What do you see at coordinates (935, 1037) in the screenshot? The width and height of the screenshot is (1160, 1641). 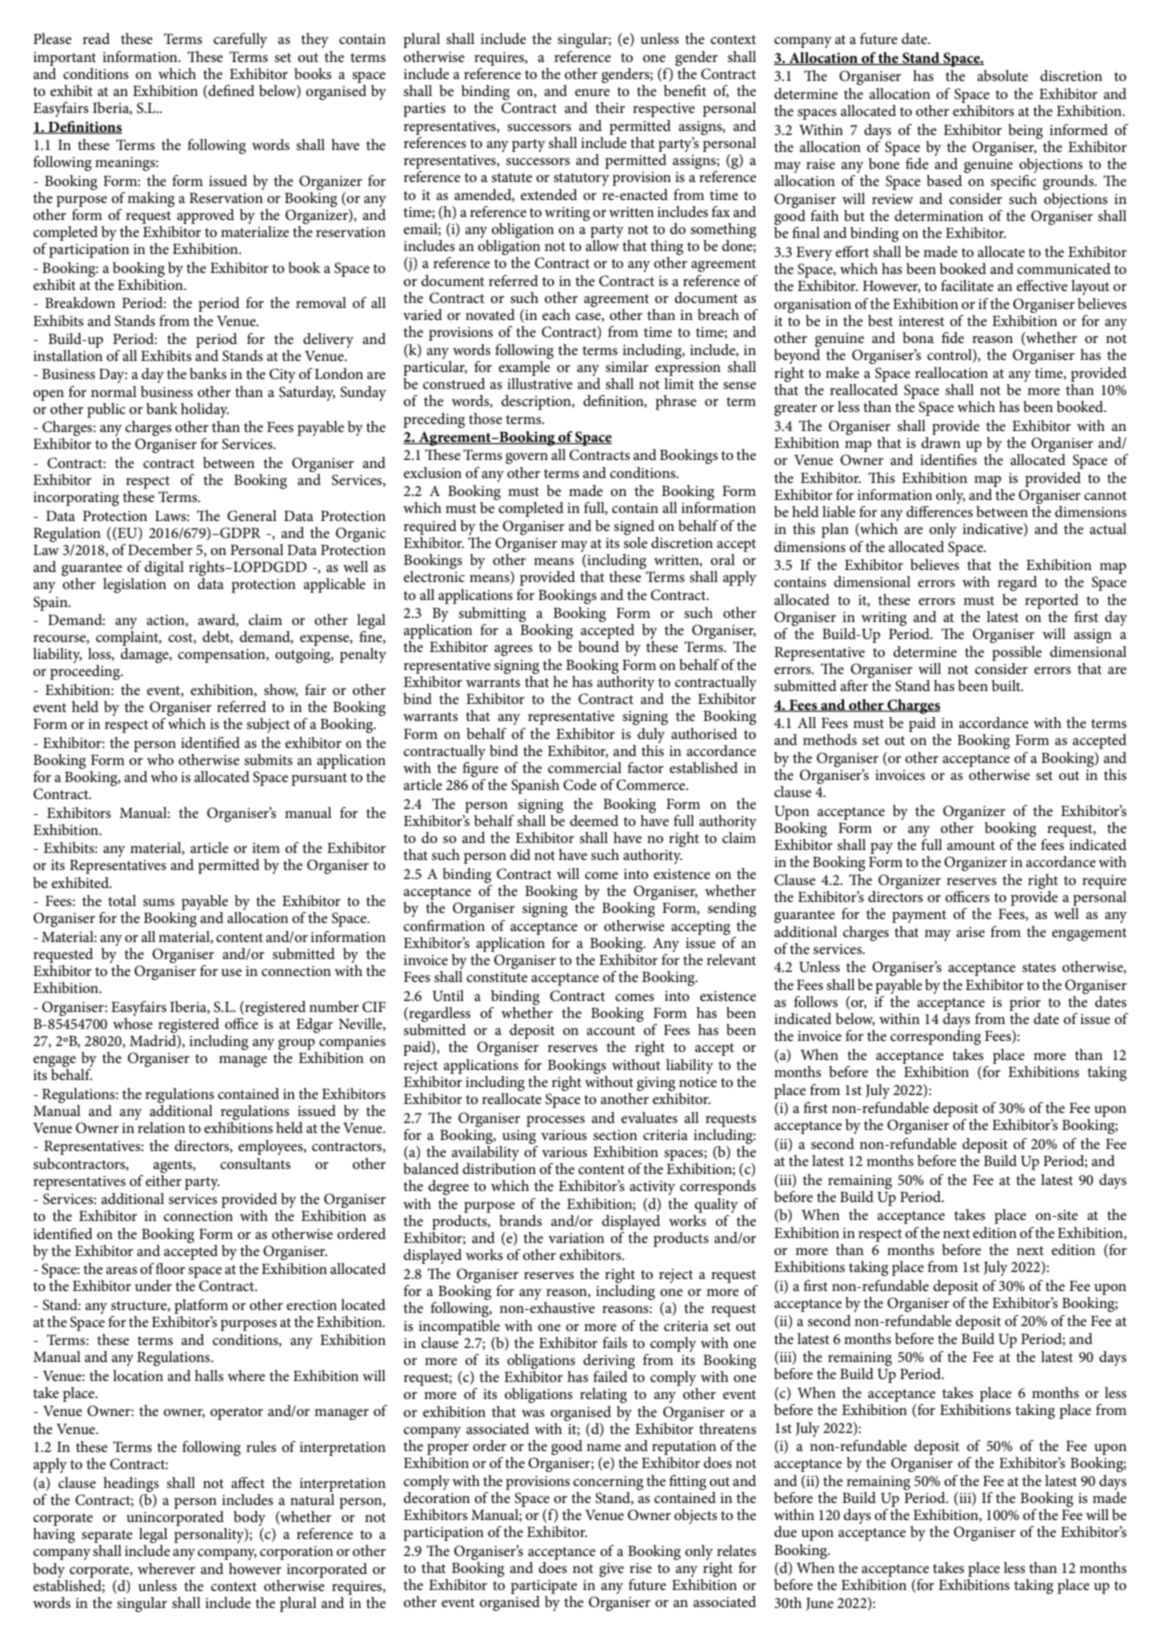 I see `corresponding` at bounding box center [935, 1037].
